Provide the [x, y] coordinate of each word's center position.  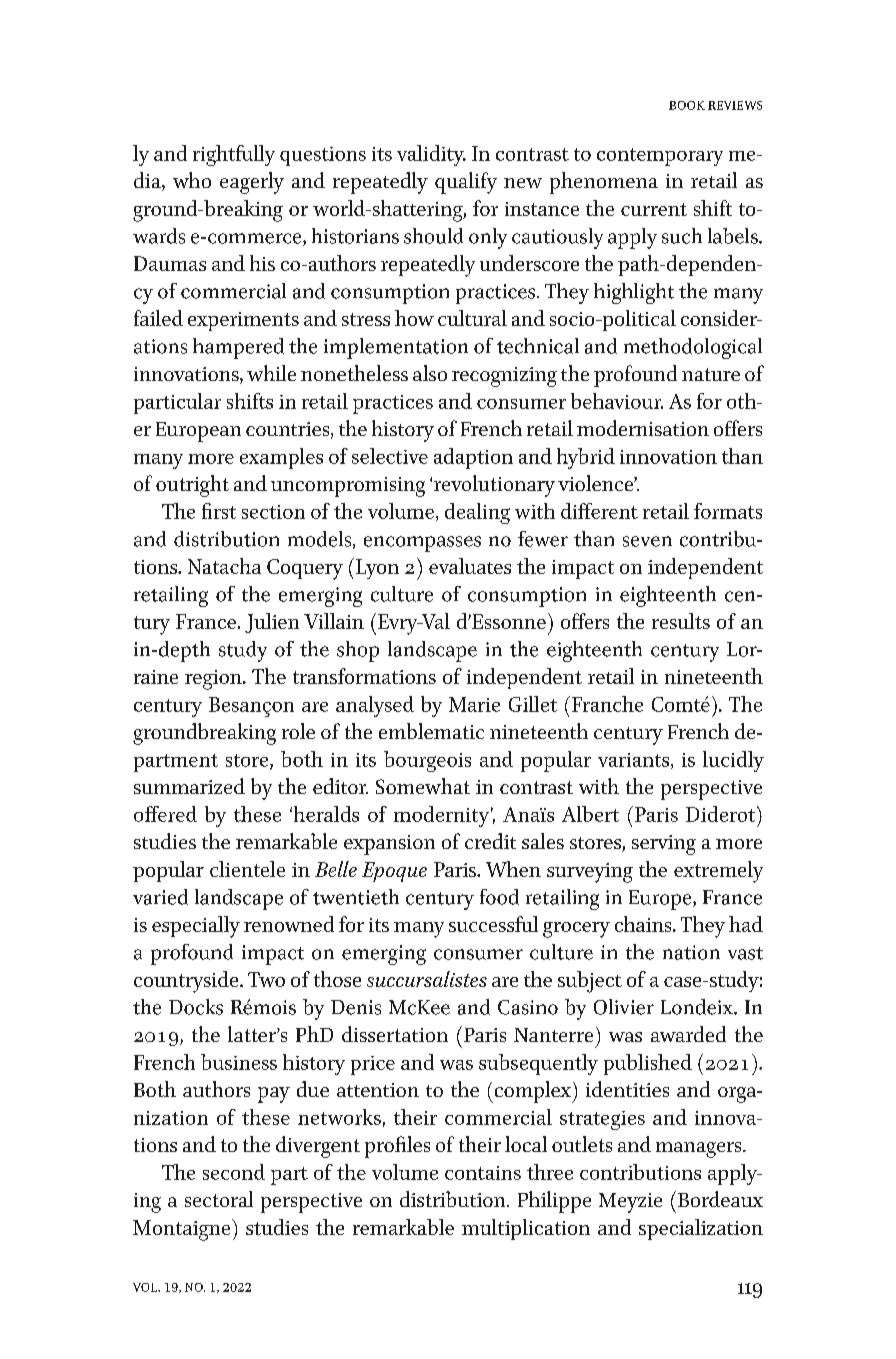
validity [431, 155]
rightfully [234, 155]
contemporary [660, 157]
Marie [474, 704]
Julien [272, 623]
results [681, 621]
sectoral [219, 1199]
